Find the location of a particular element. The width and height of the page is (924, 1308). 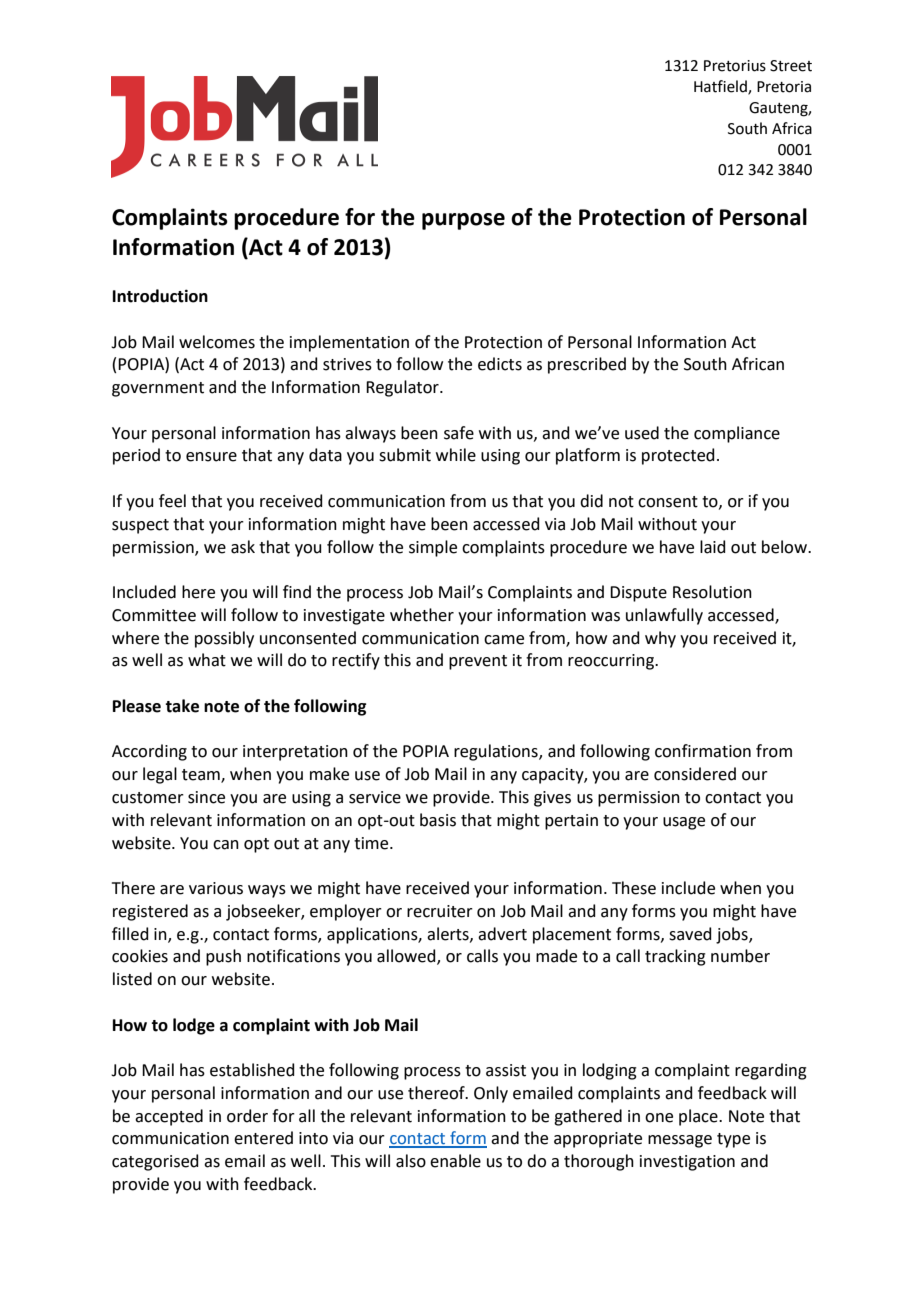

order is located at coordinates (247, 1116).
